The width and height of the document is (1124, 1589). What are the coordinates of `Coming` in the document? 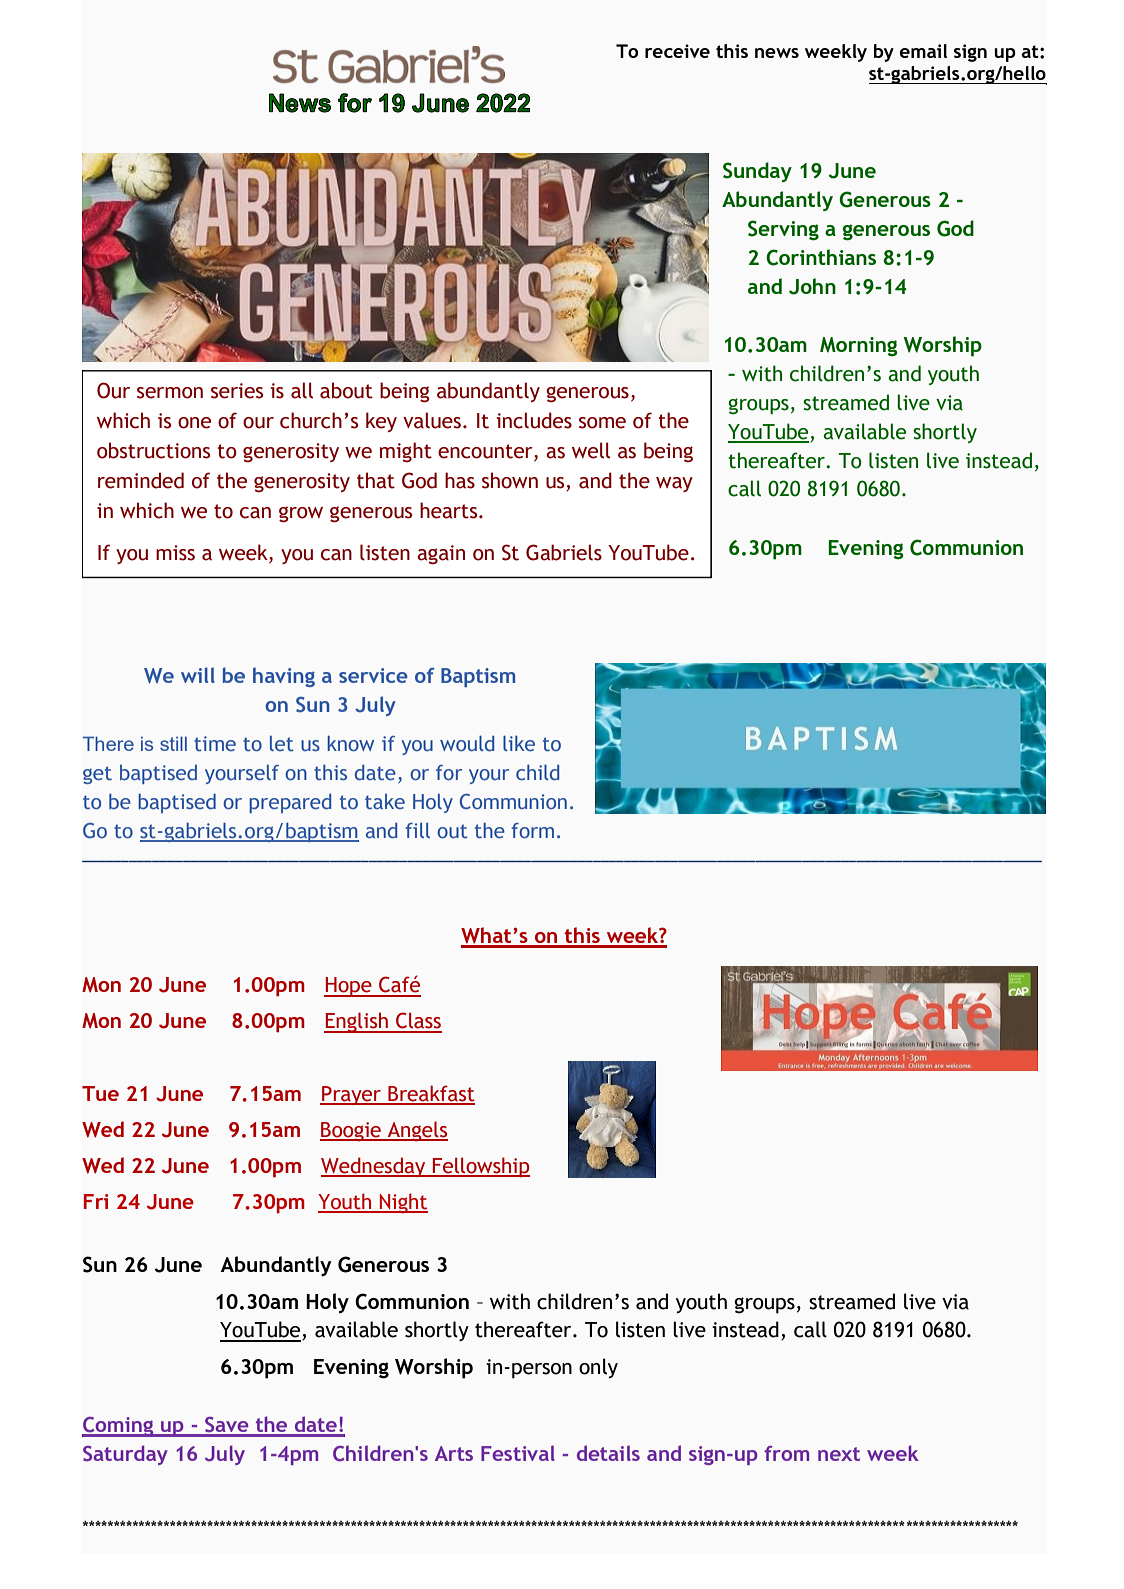 It's located at (119, 1427).
